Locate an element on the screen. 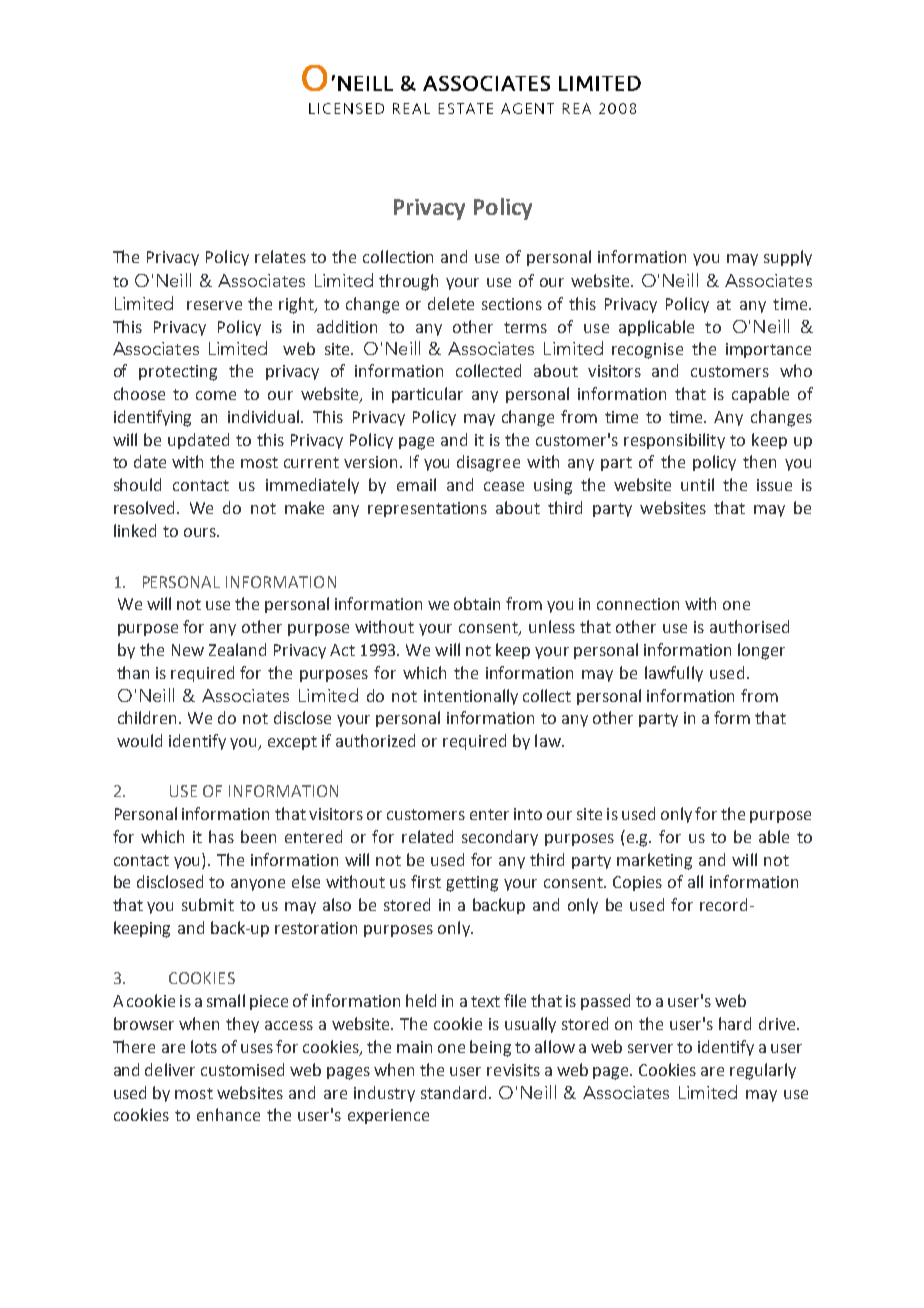  until is located at coordinates (697, 484).
